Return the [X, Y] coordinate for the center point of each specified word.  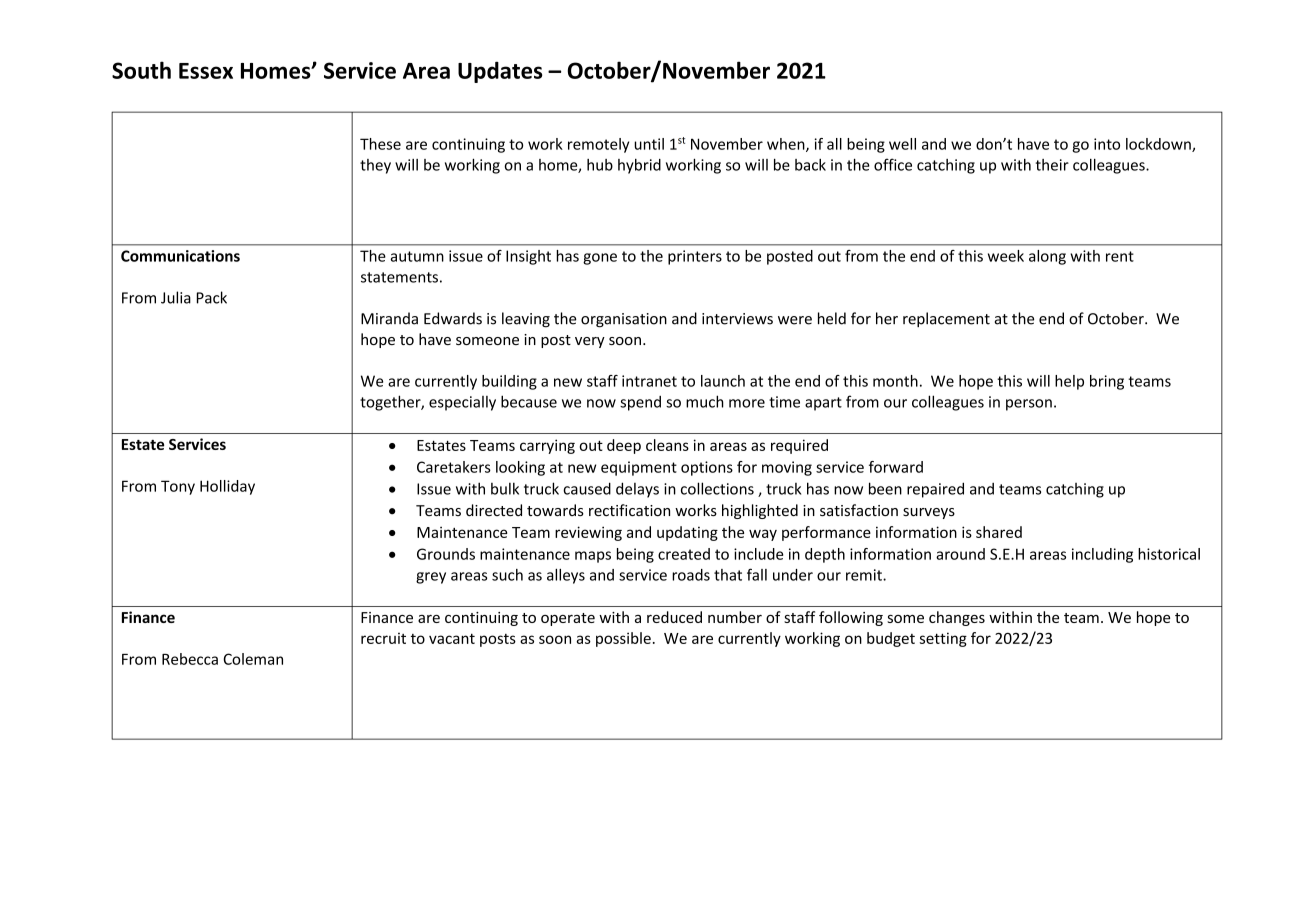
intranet [649, 381]
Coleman [253, 659]
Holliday [227, 487]
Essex [206, 71]
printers [695, 257]
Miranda [389, 318]
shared [999, 532]
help [1069, 382]
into [1107, 144]
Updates [500, 72]
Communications [180, 256]
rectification [629, 510]
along [1047, 257]
